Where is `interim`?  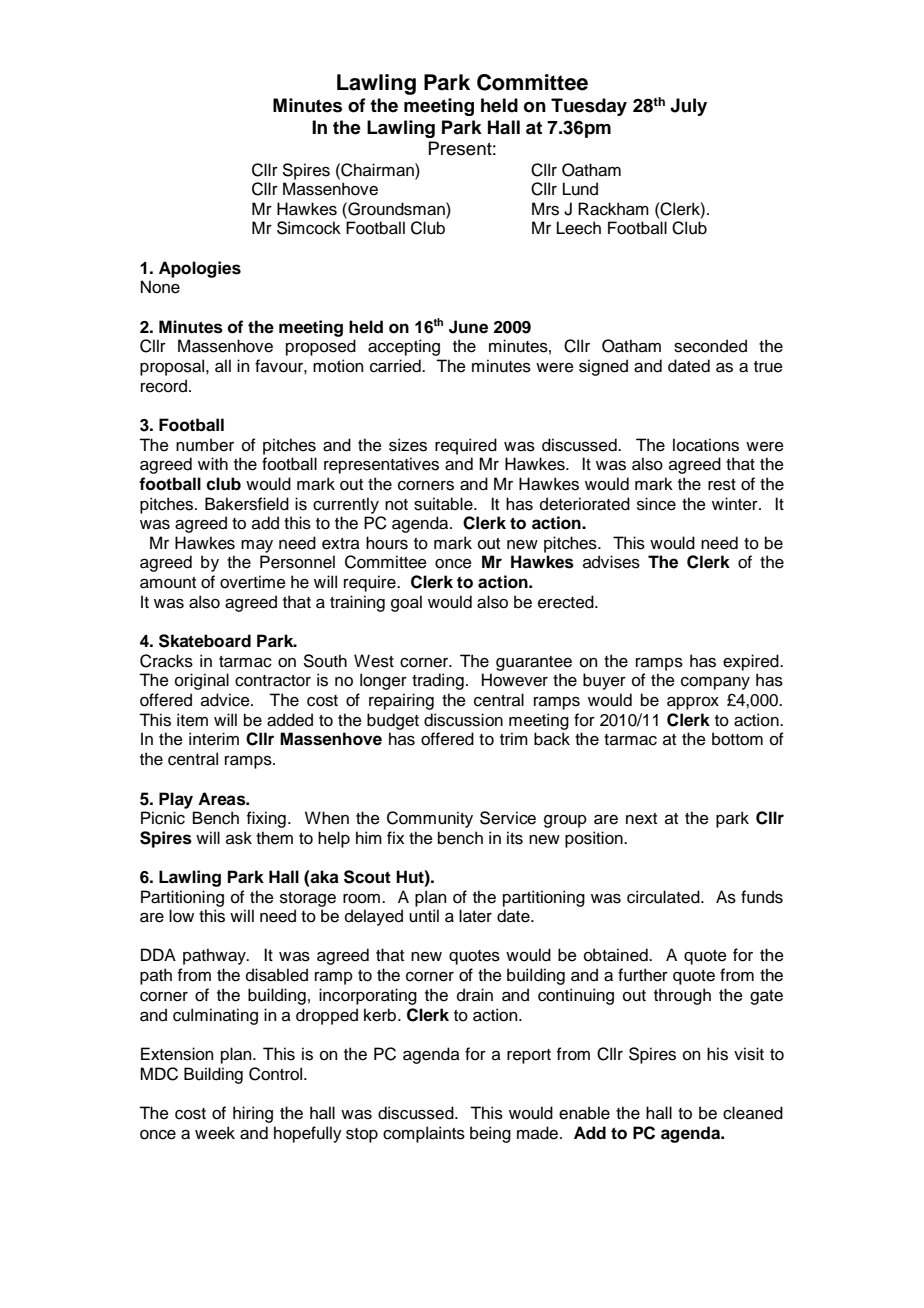 interim is located at coordinates (214, 739).
